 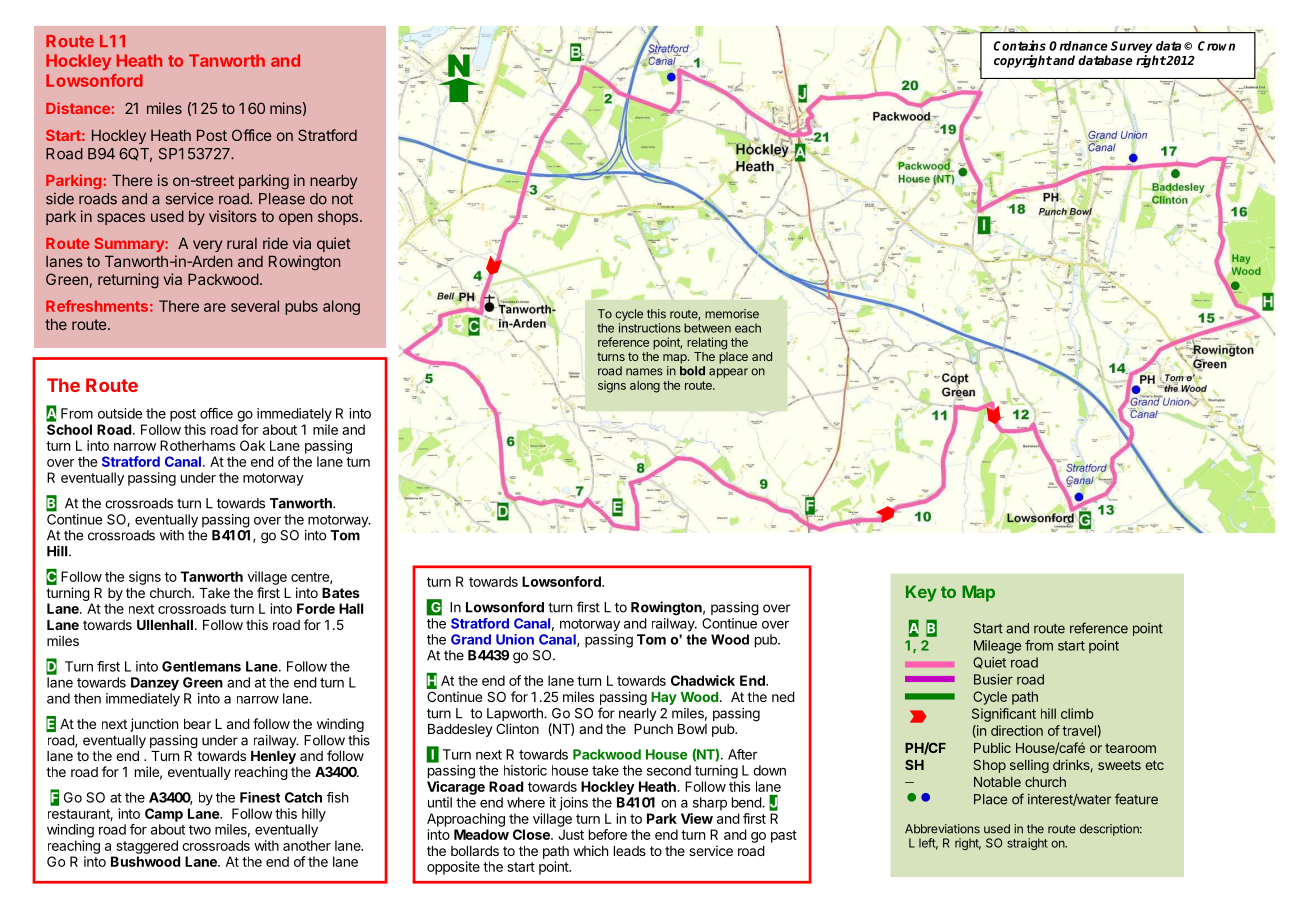 What do you see at coordinates (1078, 46) in the screenshot?
I see `Ordnance` at bounding box center [1078, 46].
